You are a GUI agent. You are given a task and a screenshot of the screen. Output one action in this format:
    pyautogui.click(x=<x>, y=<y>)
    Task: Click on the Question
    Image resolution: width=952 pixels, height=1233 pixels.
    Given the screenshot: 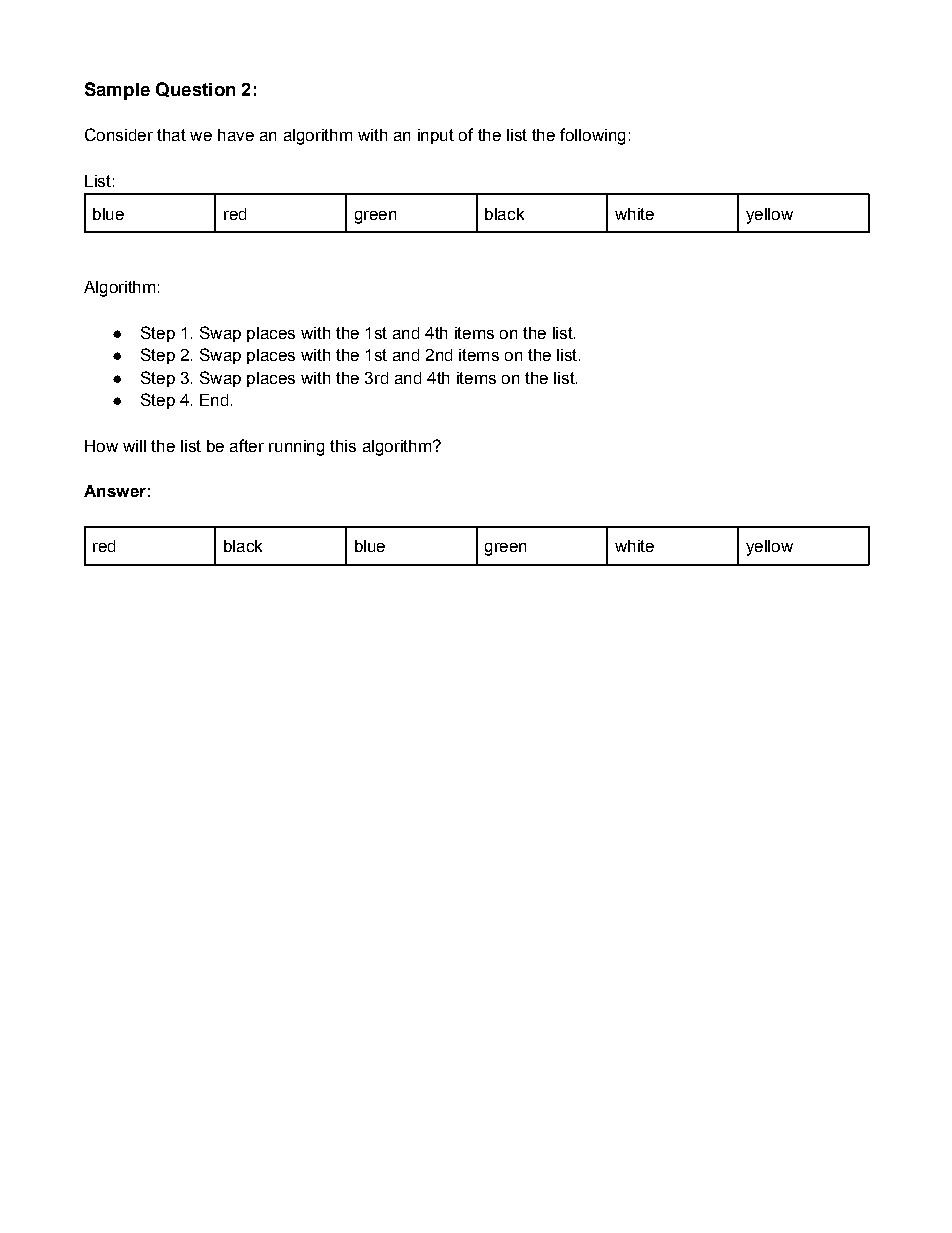 What is the action you would take?
    pyautogui.click(x=195, y=89)
